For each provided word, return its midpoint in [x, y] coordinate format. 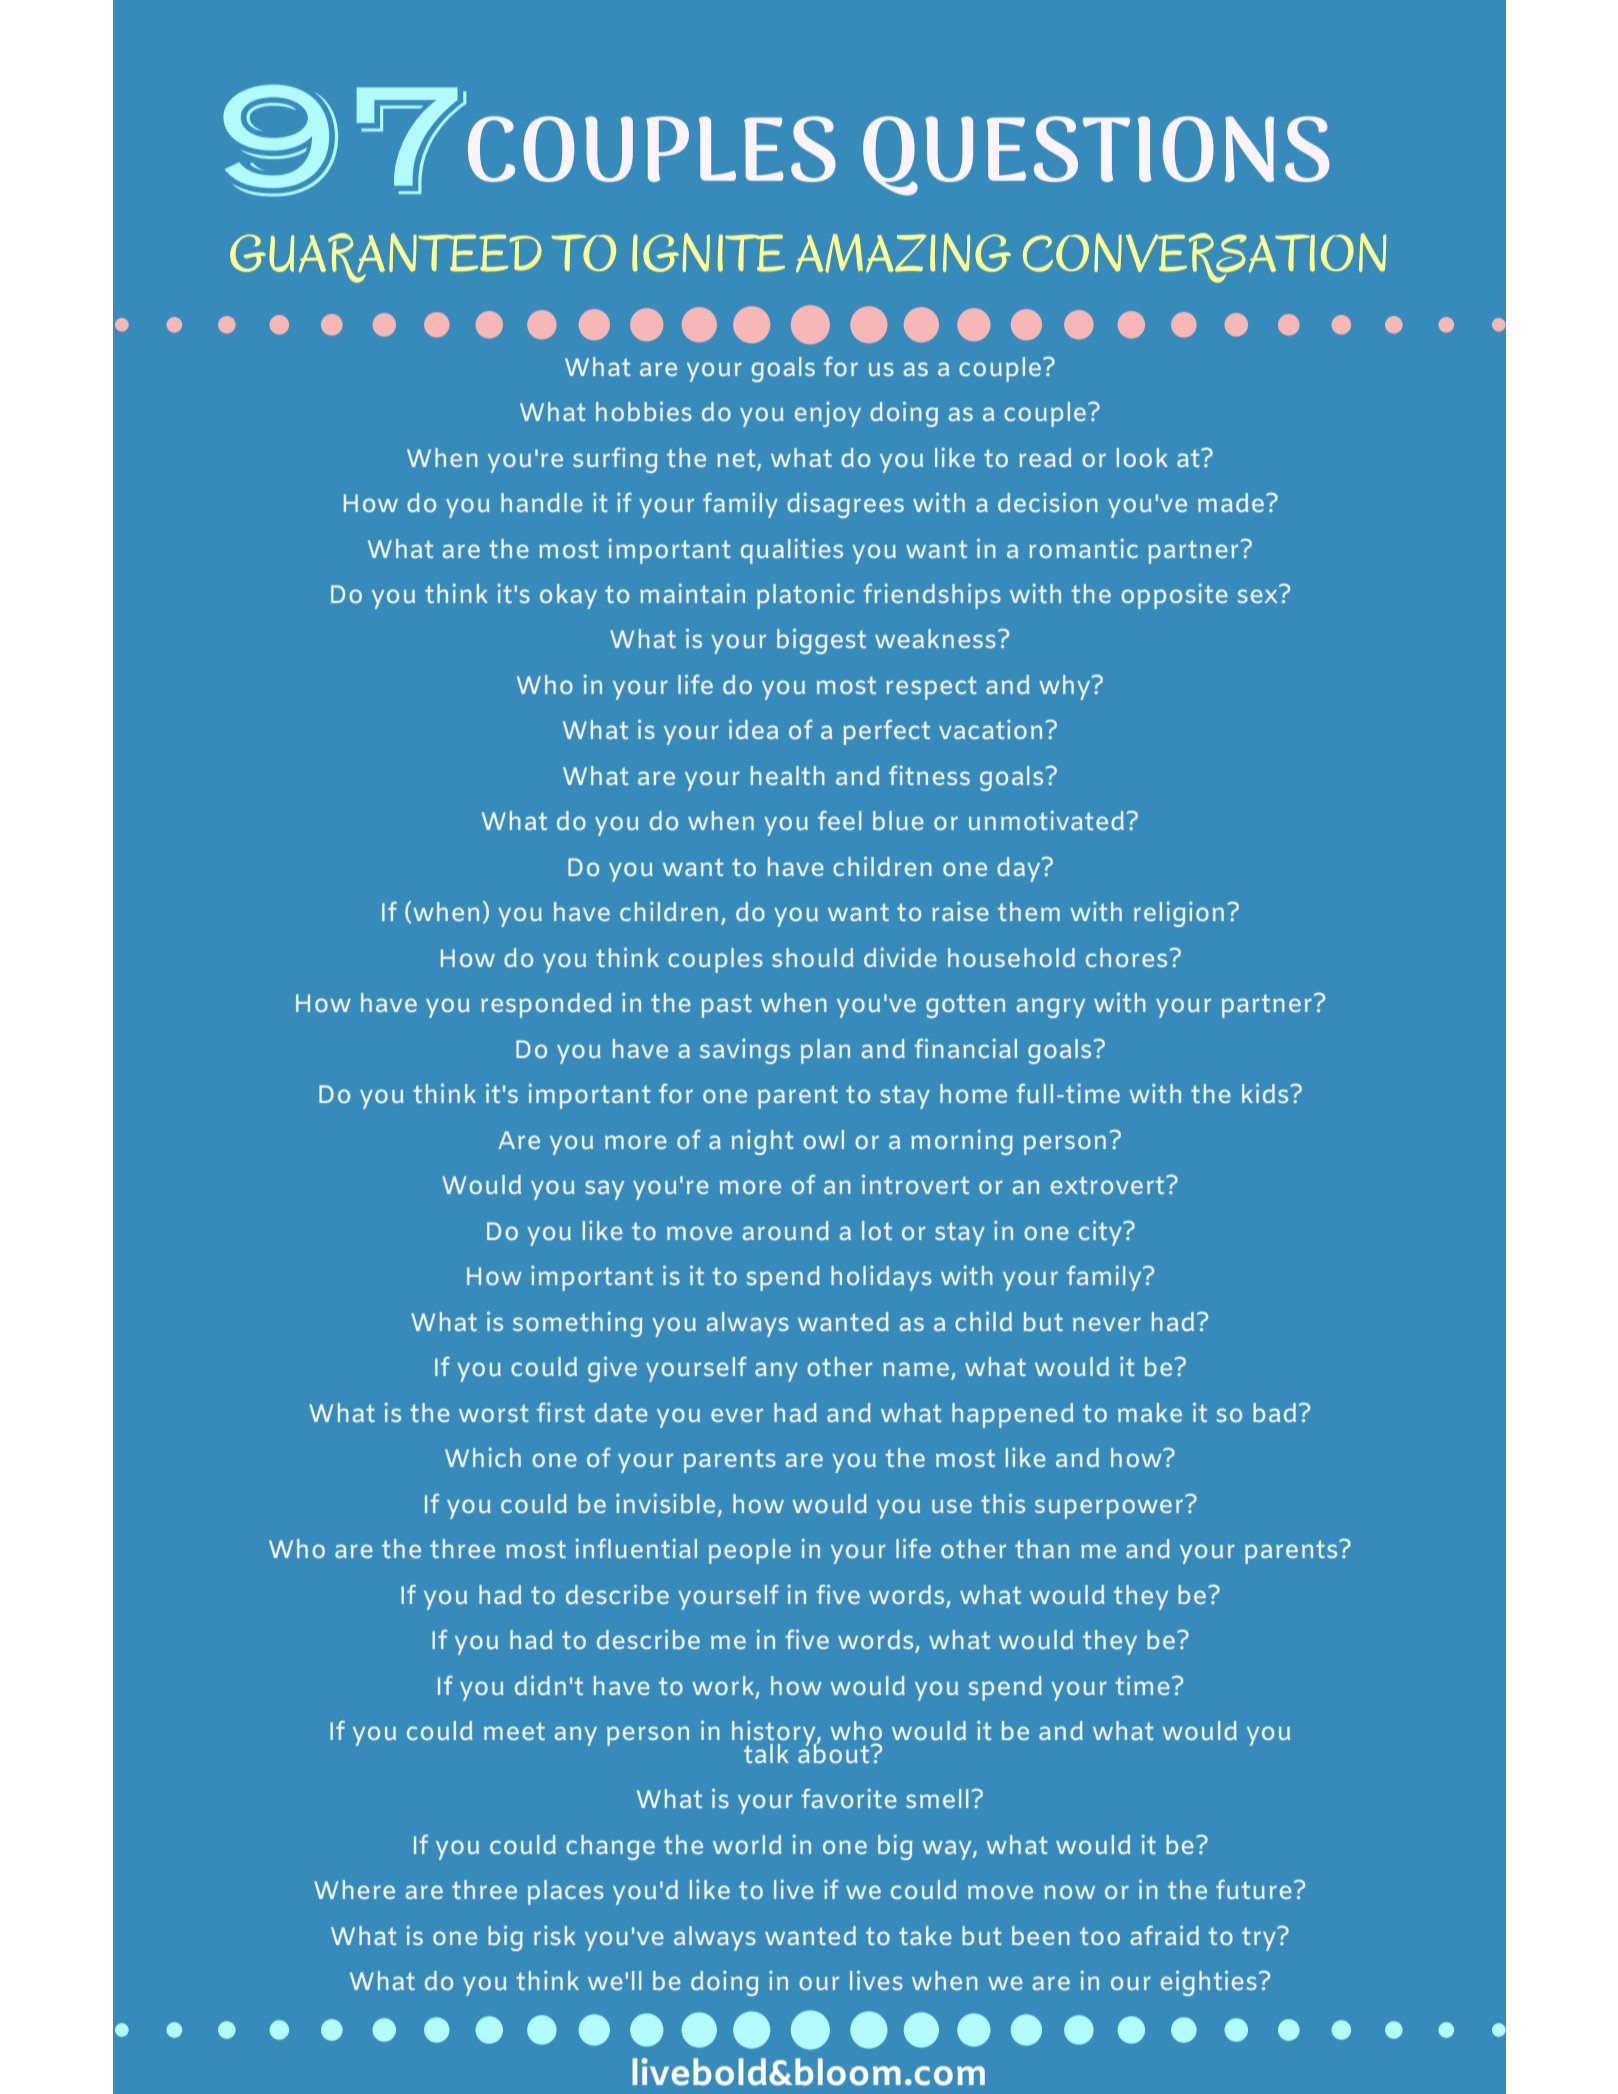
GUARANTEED [385, 258]
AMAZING [903, 253]
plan [825, 1051]
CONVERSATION [1204, 258]
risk [555, 1935]
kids [1265, 1093]
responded [546, 1005]
